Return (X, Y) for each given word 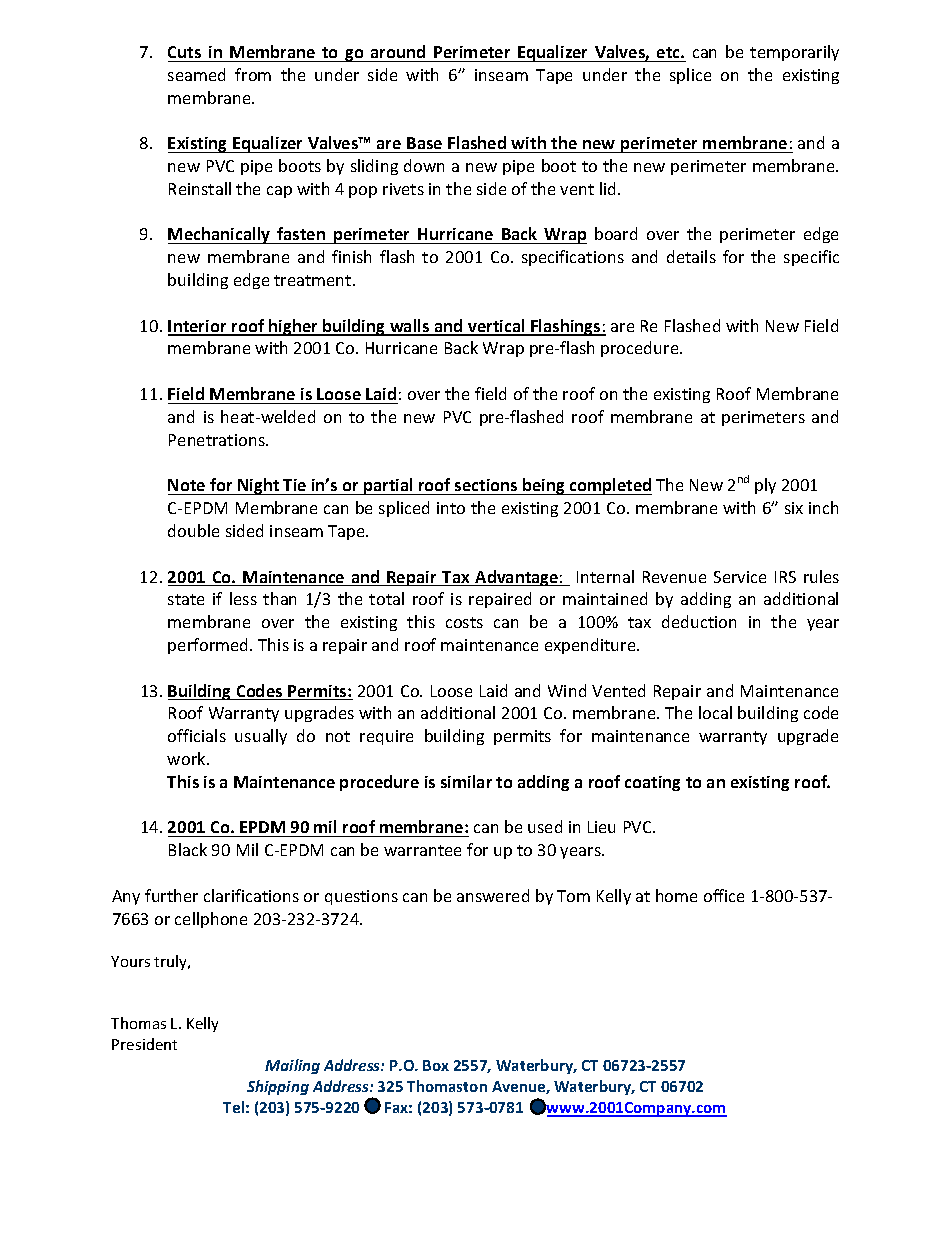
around (398, 51)
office (724, 895)
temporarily (794, 53)
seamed (196, 74)
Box (436, 1065)
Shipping (278, 1087)
